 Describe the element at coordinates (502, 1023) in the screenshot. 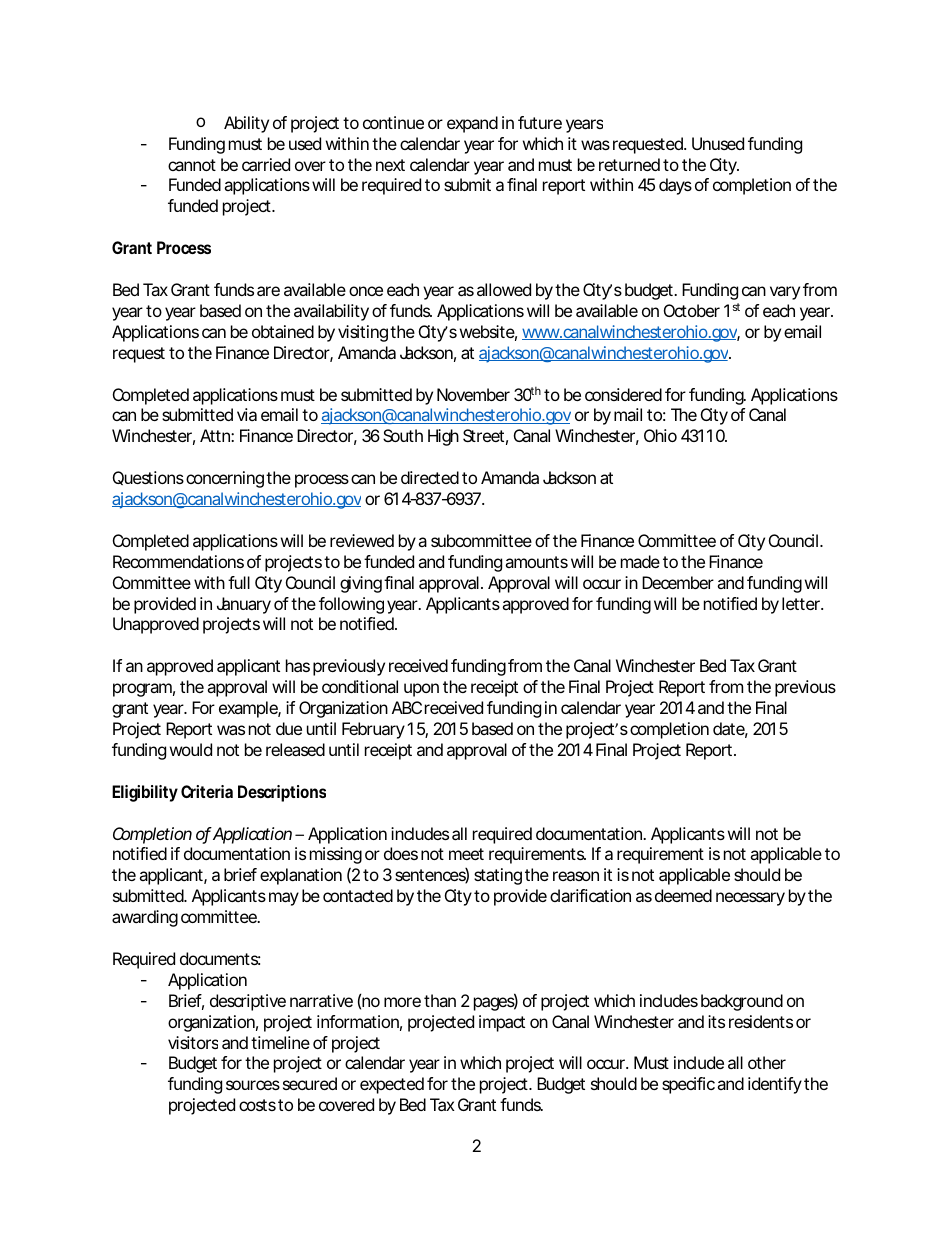

I see `impact` at that location.
